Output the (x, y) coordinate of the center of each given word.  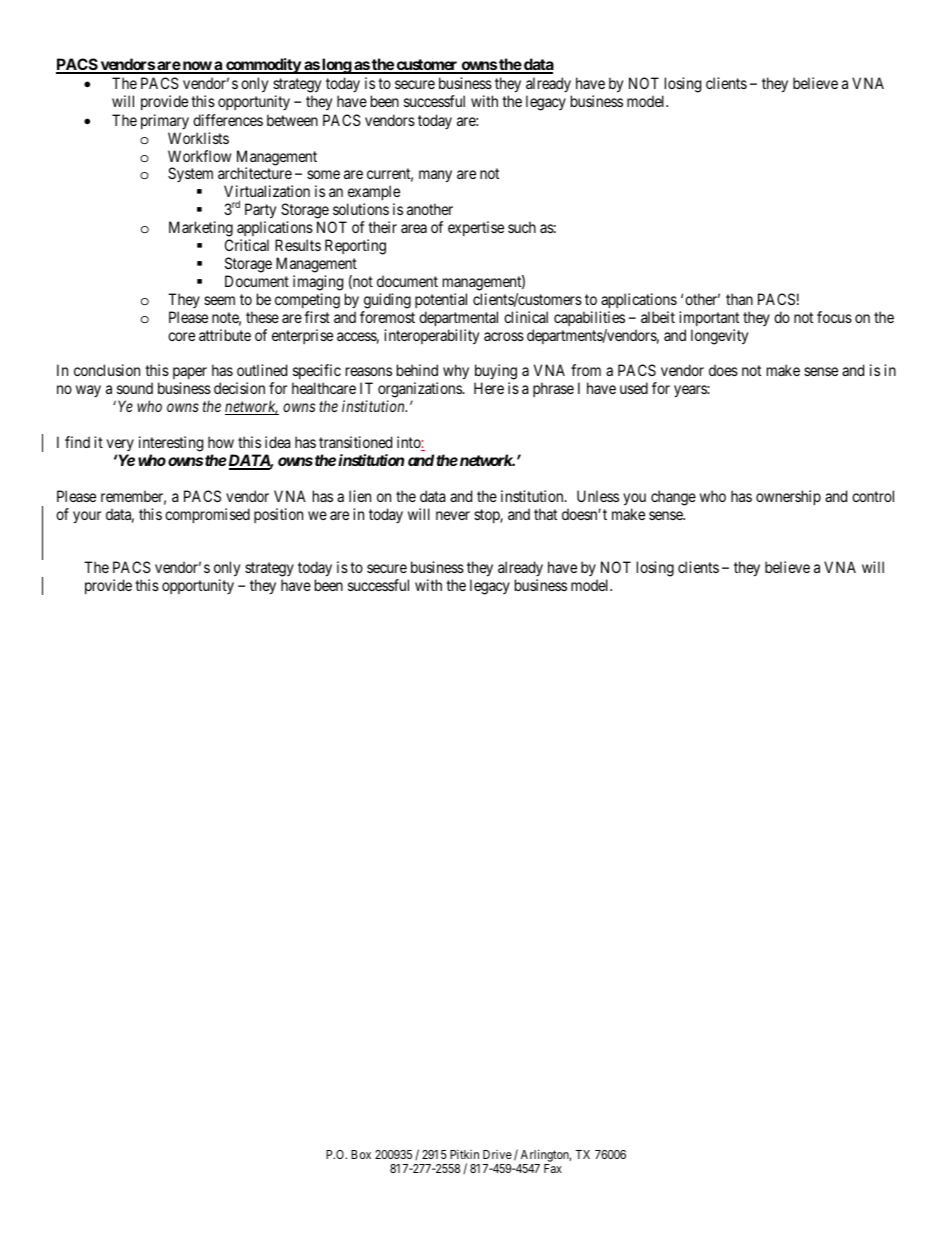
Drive (497, 1154)
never (453, 515)
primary (165, 121)
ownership (788, 497)
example (373, 194)
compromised (207, 515)
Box (361, 1154)
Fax (553, 1168)
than (739, 299)
